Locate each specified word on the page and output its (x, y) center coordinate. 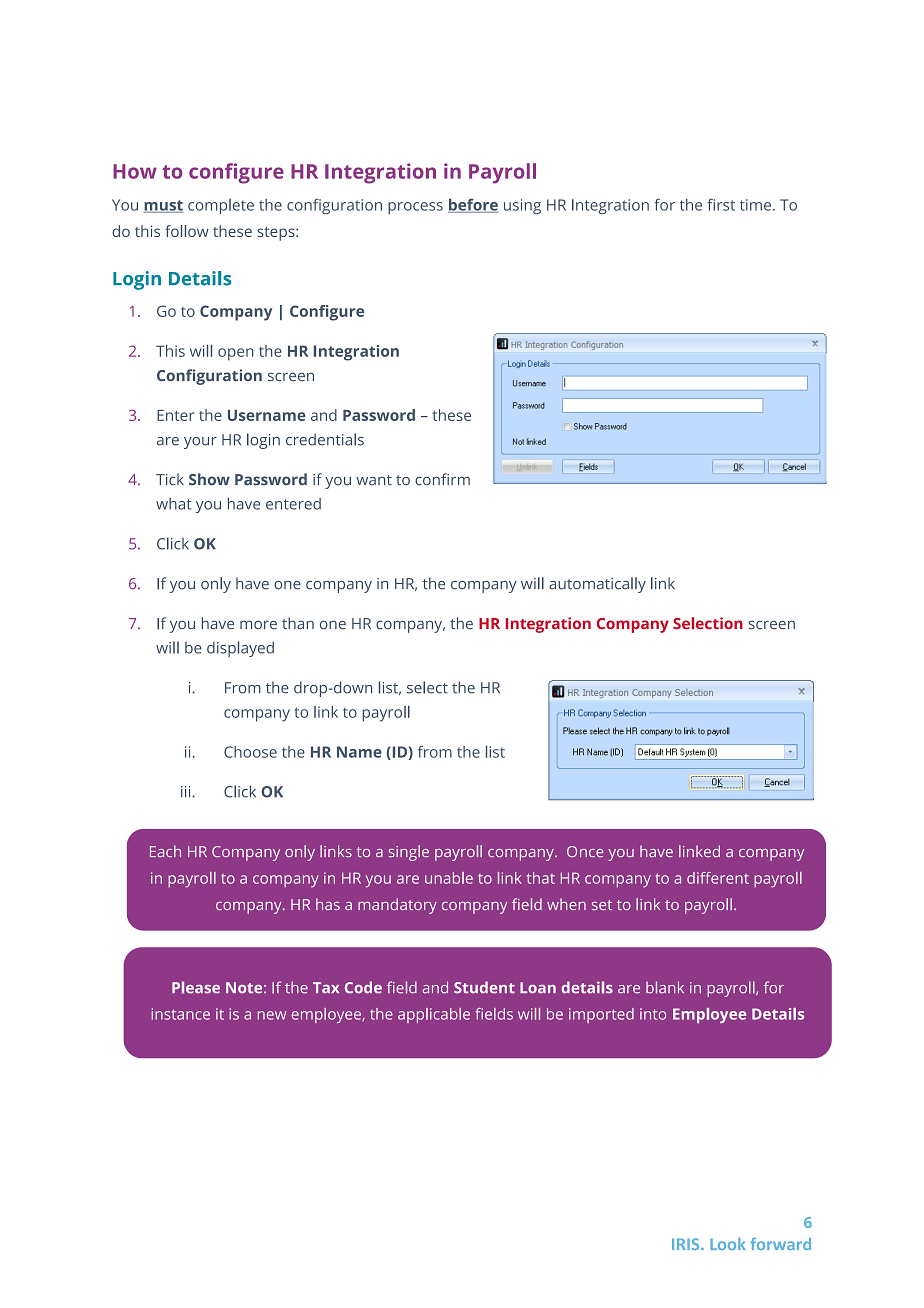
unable (449, 878)
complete (221, 206)
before (473, 205)
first (721, 204)
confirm (442, 479)
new (272, 1015)
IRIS (687, 1244)
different (718, 878)
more (258, 624)
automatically (597, 585)
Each (165, 851)
